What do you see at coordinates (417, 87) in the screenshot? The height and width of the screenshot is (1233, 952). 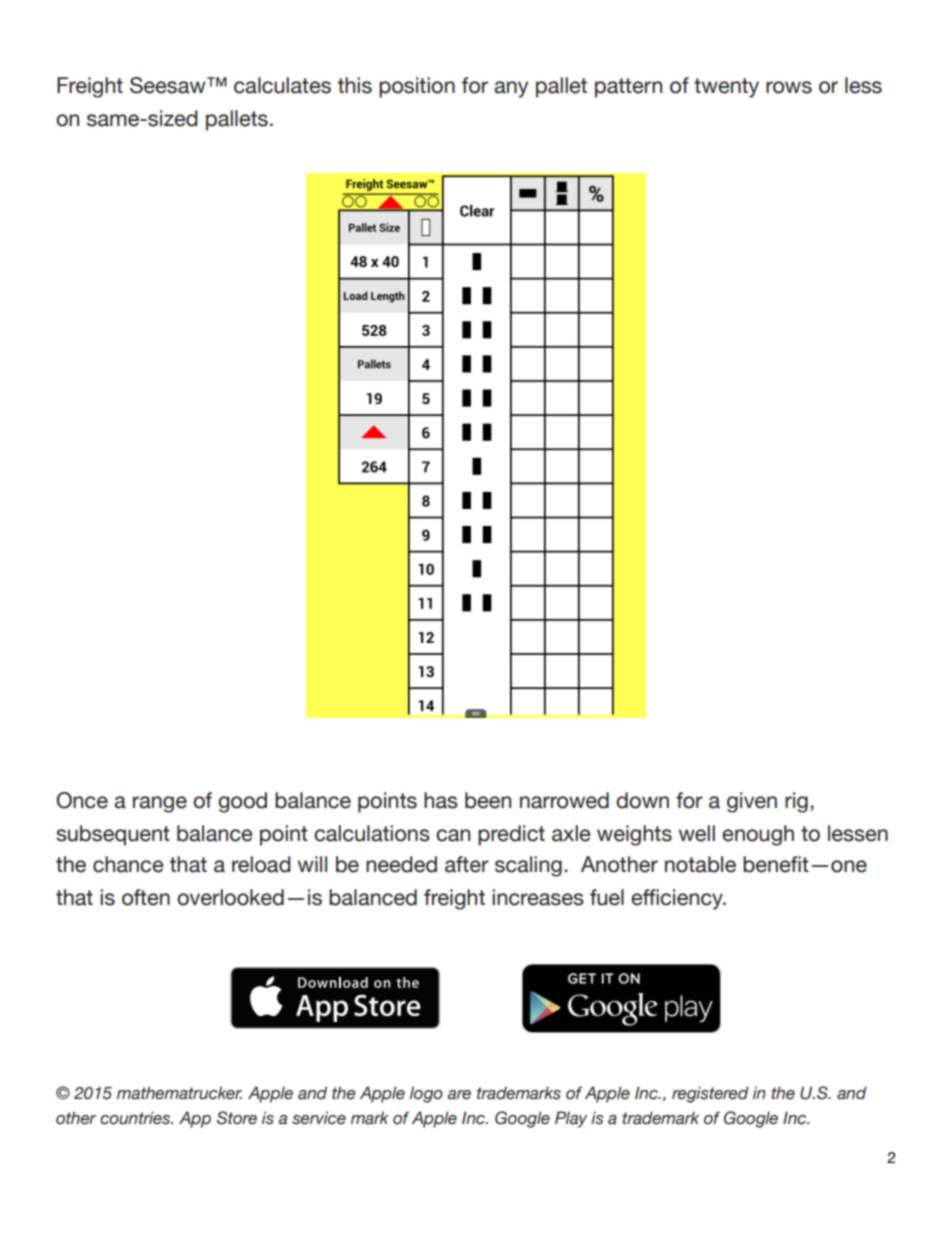 I see `position` at bounding box center [417, 87].
